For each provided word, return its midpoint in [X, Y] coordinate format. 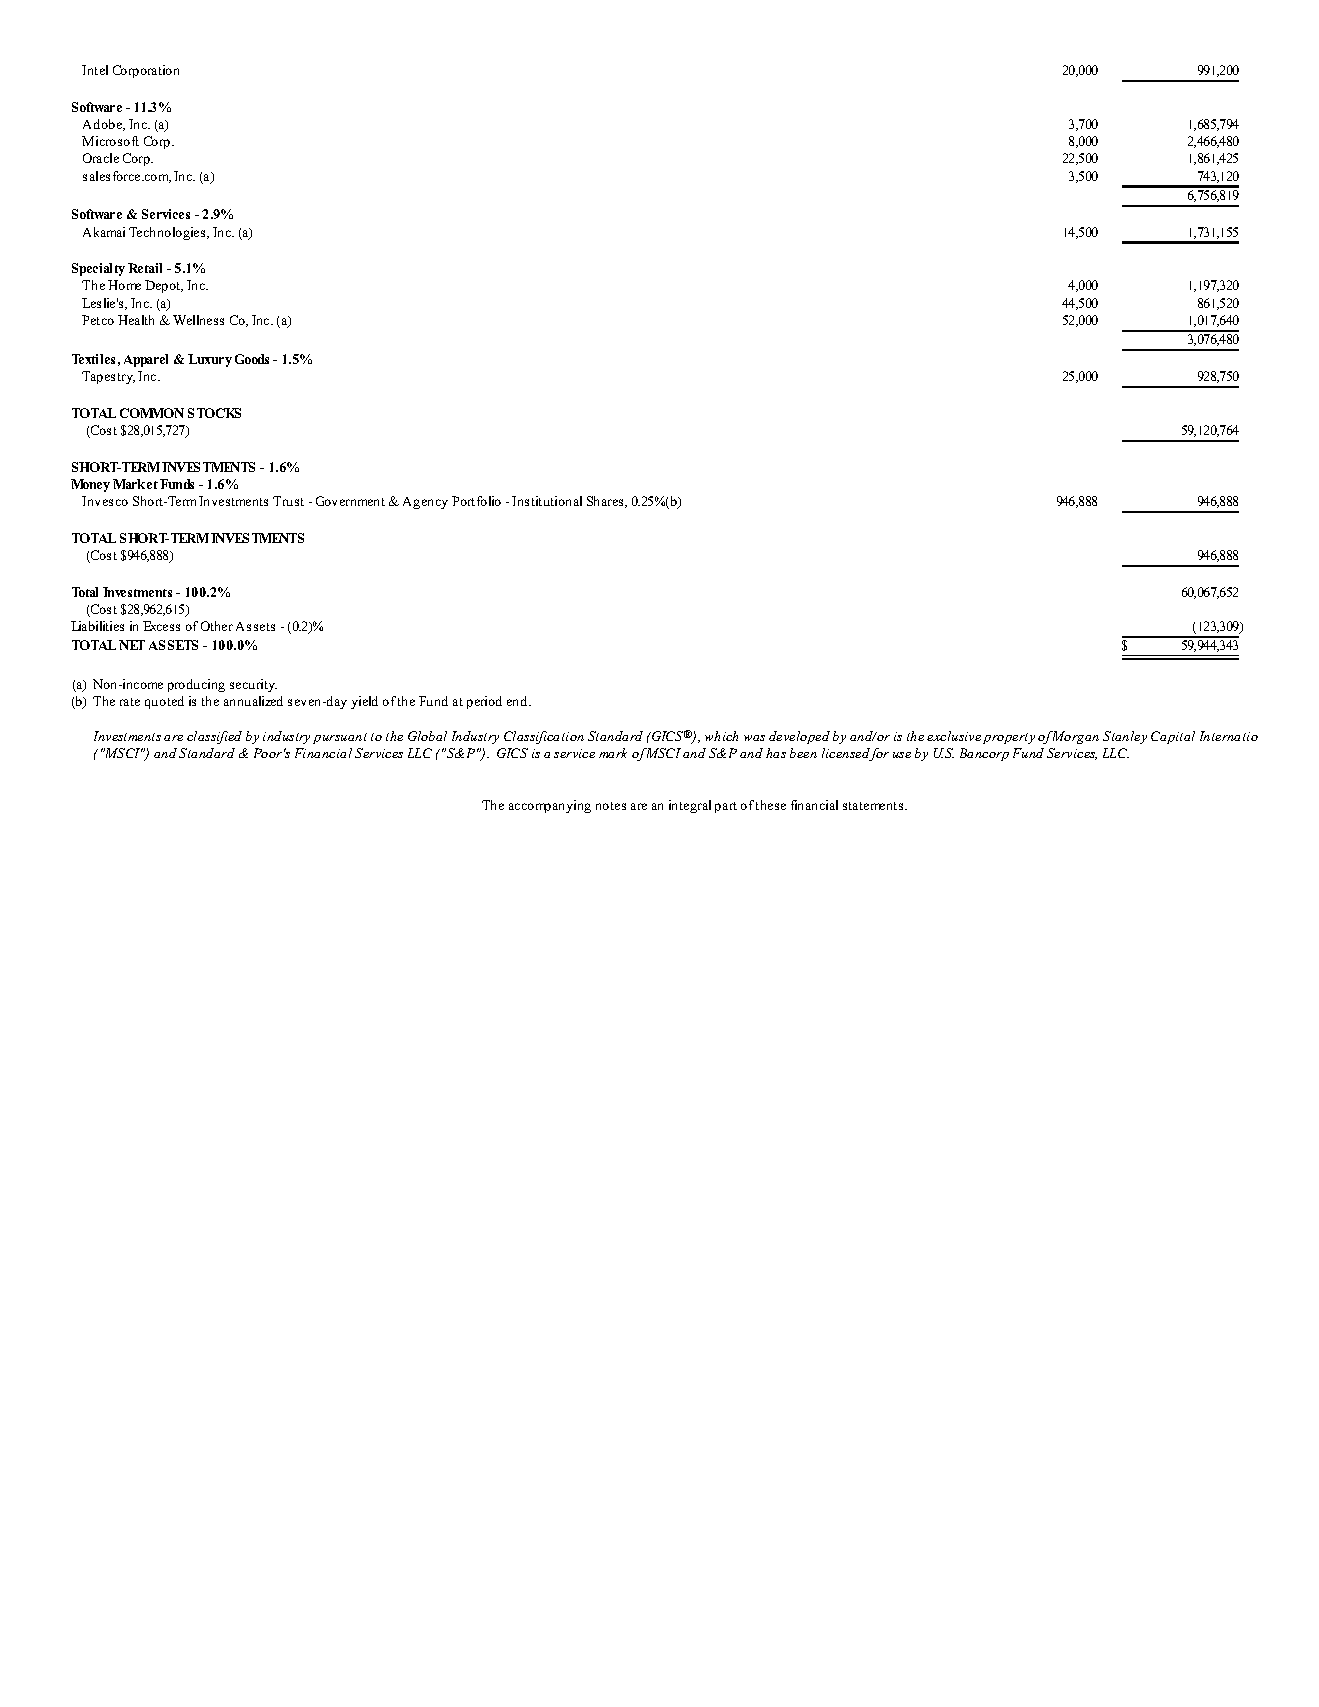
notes [611, 806]
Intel [95, 70]
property [1009, 738]
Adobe [104, 125]
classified [214, 737]
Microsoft [110, 141]
